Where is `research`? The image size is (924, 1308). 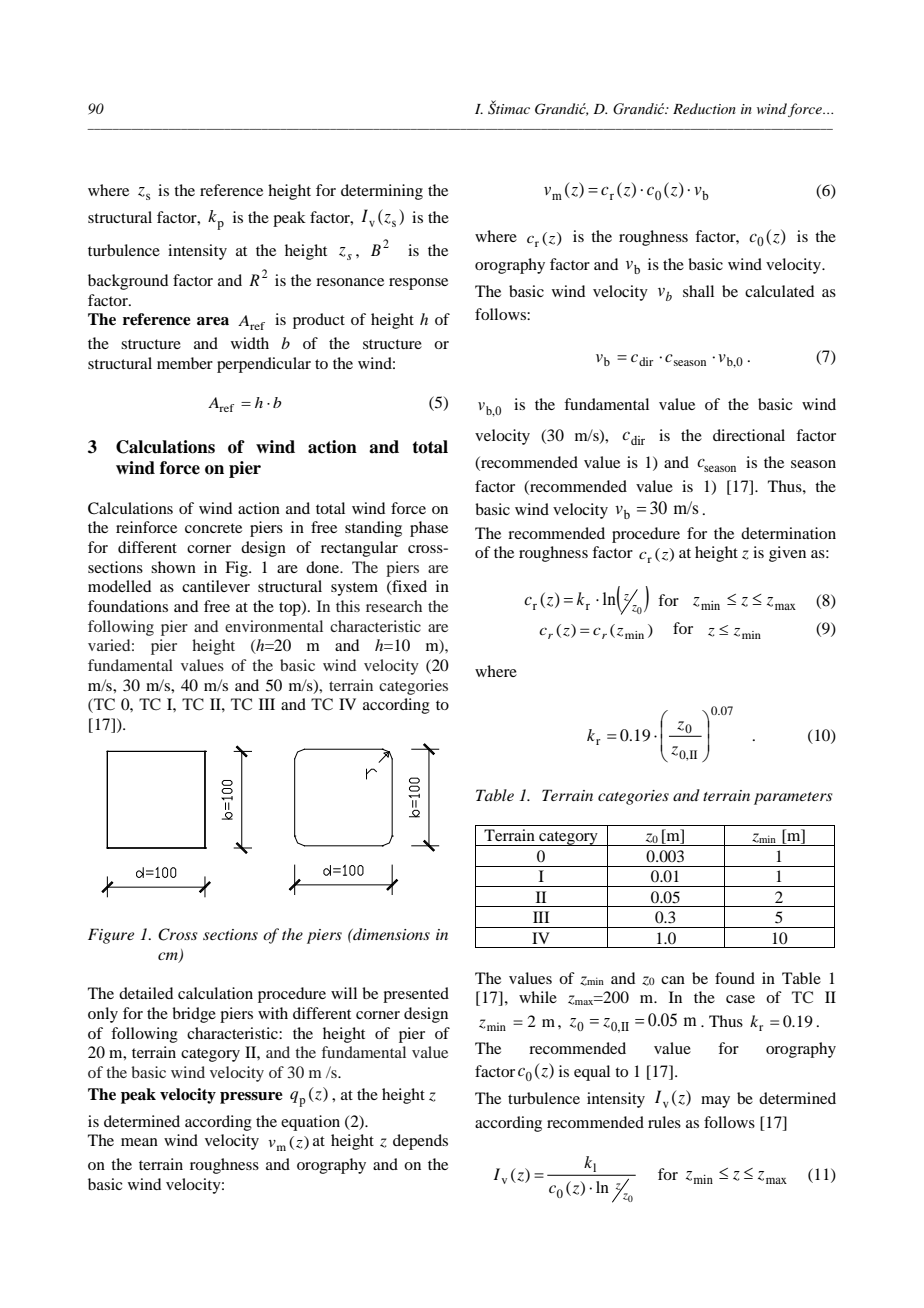 research is located at coordinates (394, 606).
